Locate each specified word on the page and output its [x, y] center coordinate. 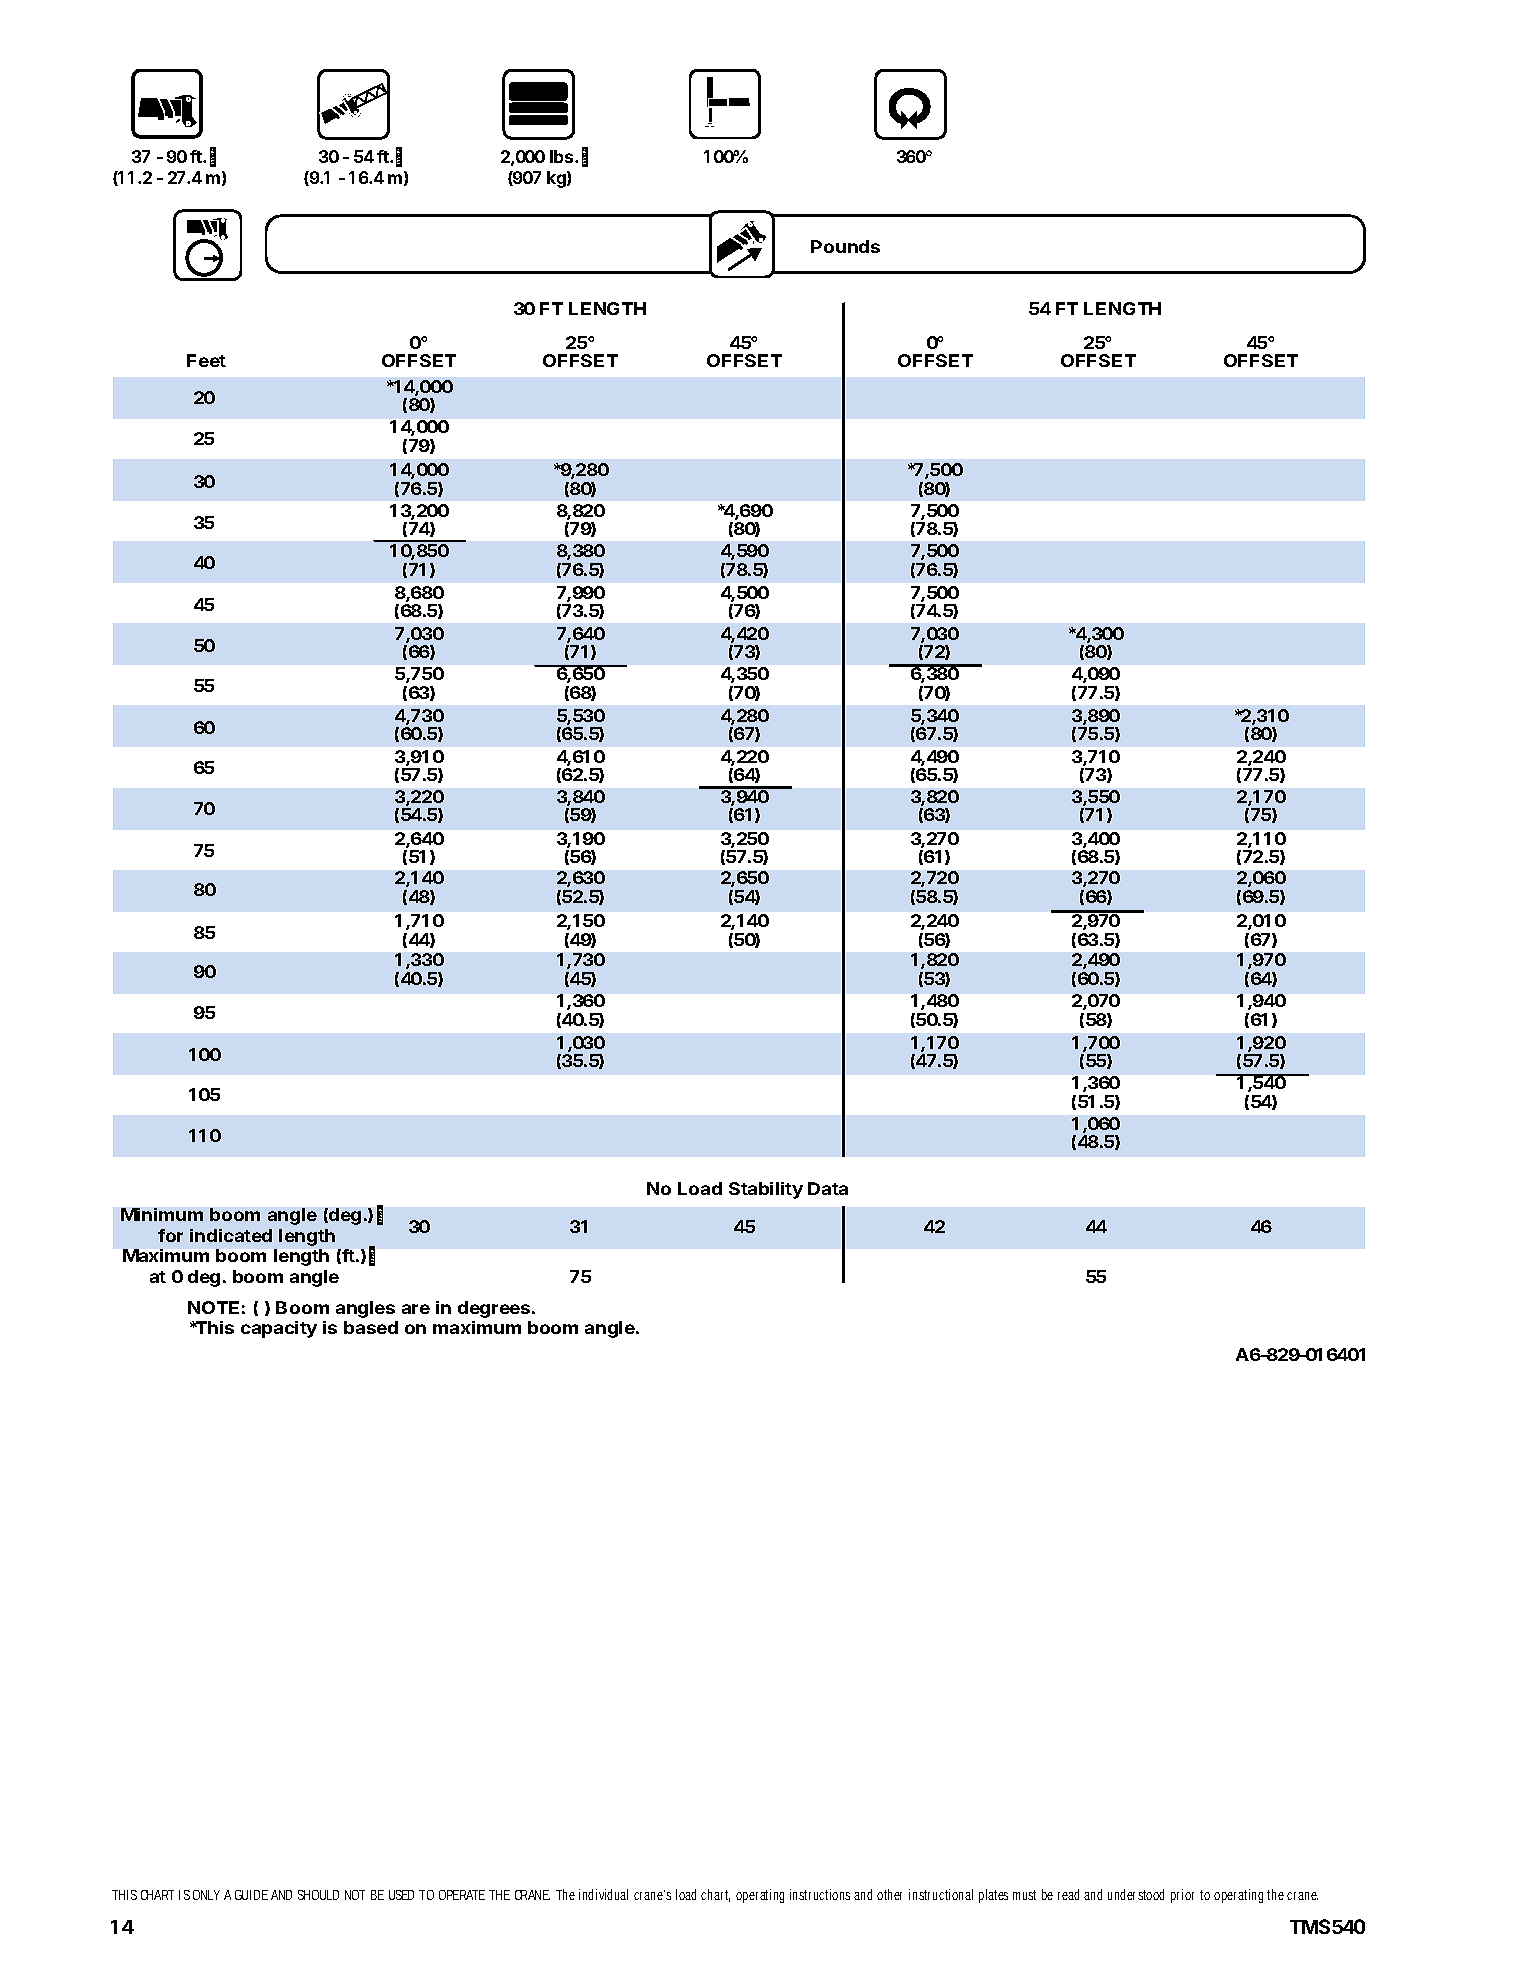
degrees [495, 1309]
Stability [766, 1190]
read [1068, 1894]
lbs [563, 156]
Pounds [845, 246]
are [416, 1309]
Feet [206, 360]
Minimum [162, 1214]
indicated [231, 1235]
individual [603, 1894]
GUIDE [251, 1895]
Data [828, 1188]
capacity [279, 1329]
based [371, 1327]
